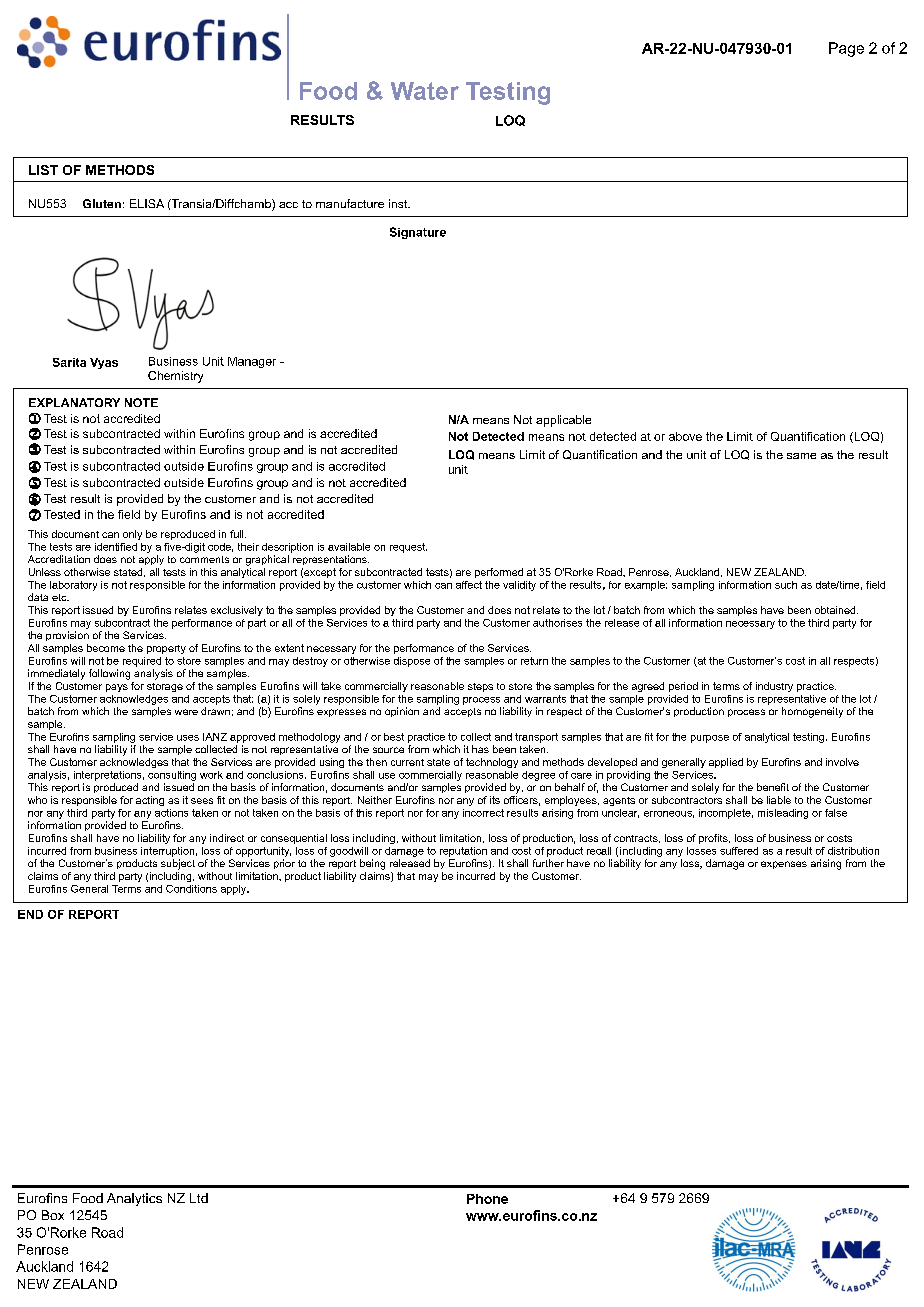 This screenshot has width=924, height=1307. I want to click on dispose, so click(412, 662).
